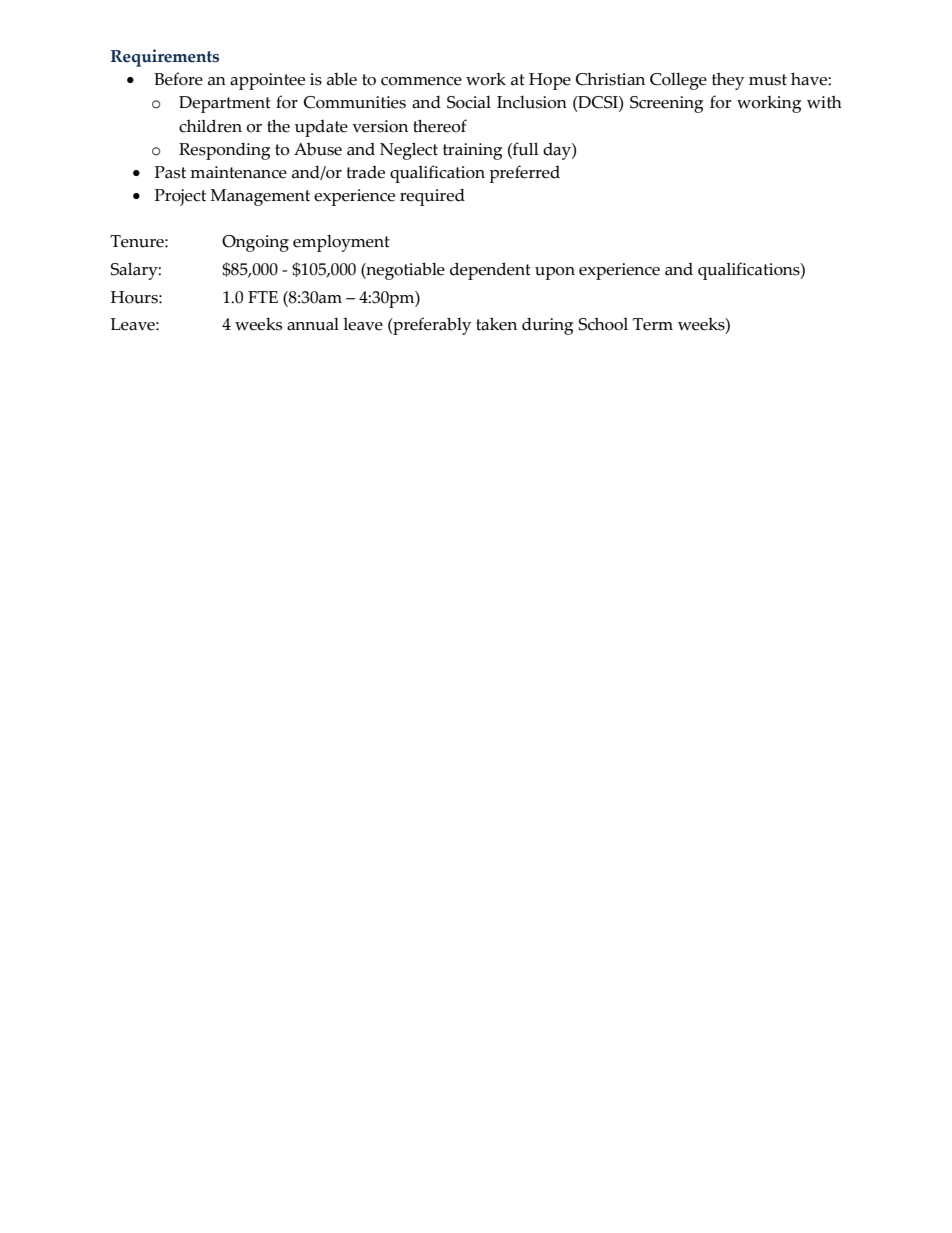 The width and height of the image is (952, 1233). Describe the element at coordinates (267, 81) in the image. I see `appointee` at that location.
